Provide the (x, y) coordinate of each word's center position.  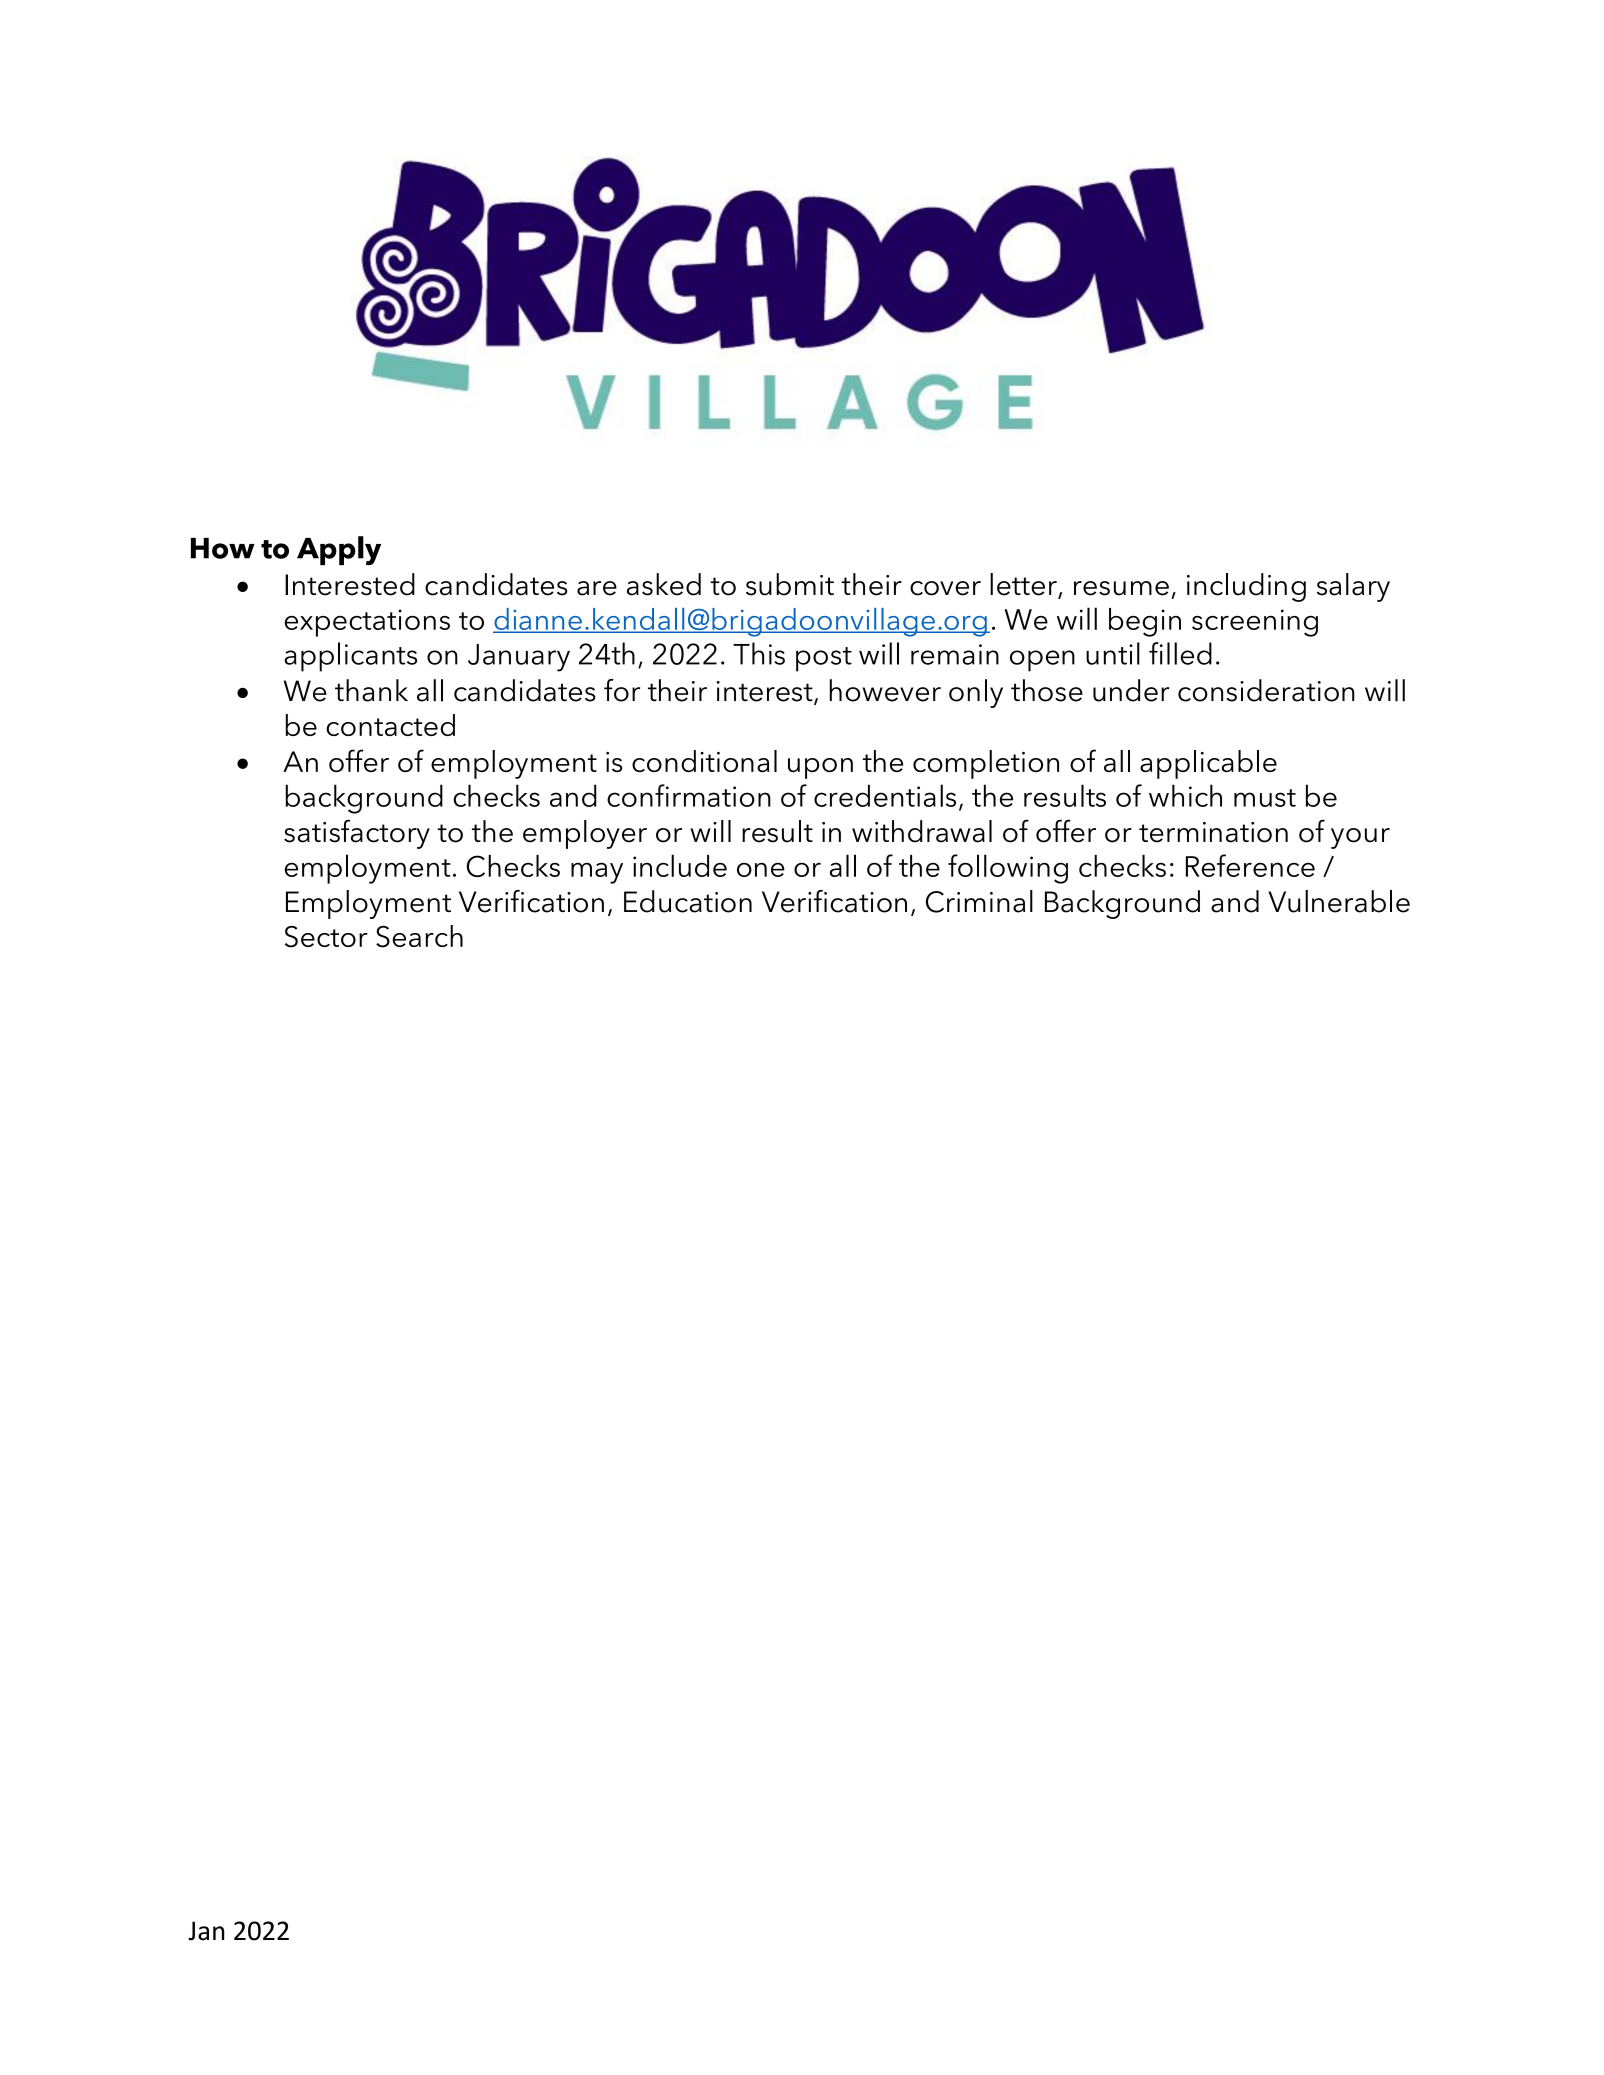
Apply (339, 550)
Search (419, 936)
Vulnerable (1339, 901)
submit (790, 584)
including (1246, 587)
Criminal (979, 901)
